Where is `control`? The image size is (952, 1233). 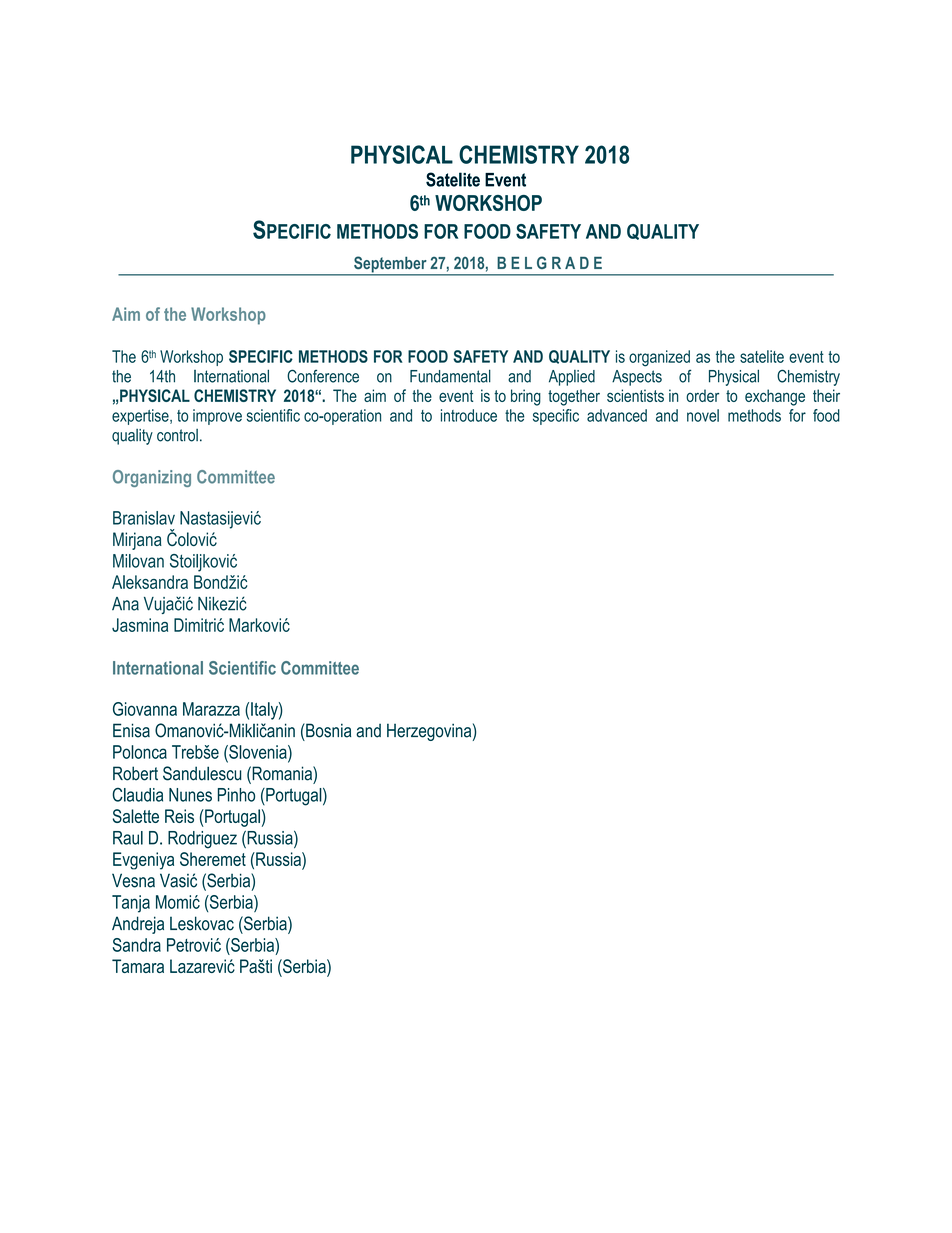 control is located at coordinates (177, 435).
